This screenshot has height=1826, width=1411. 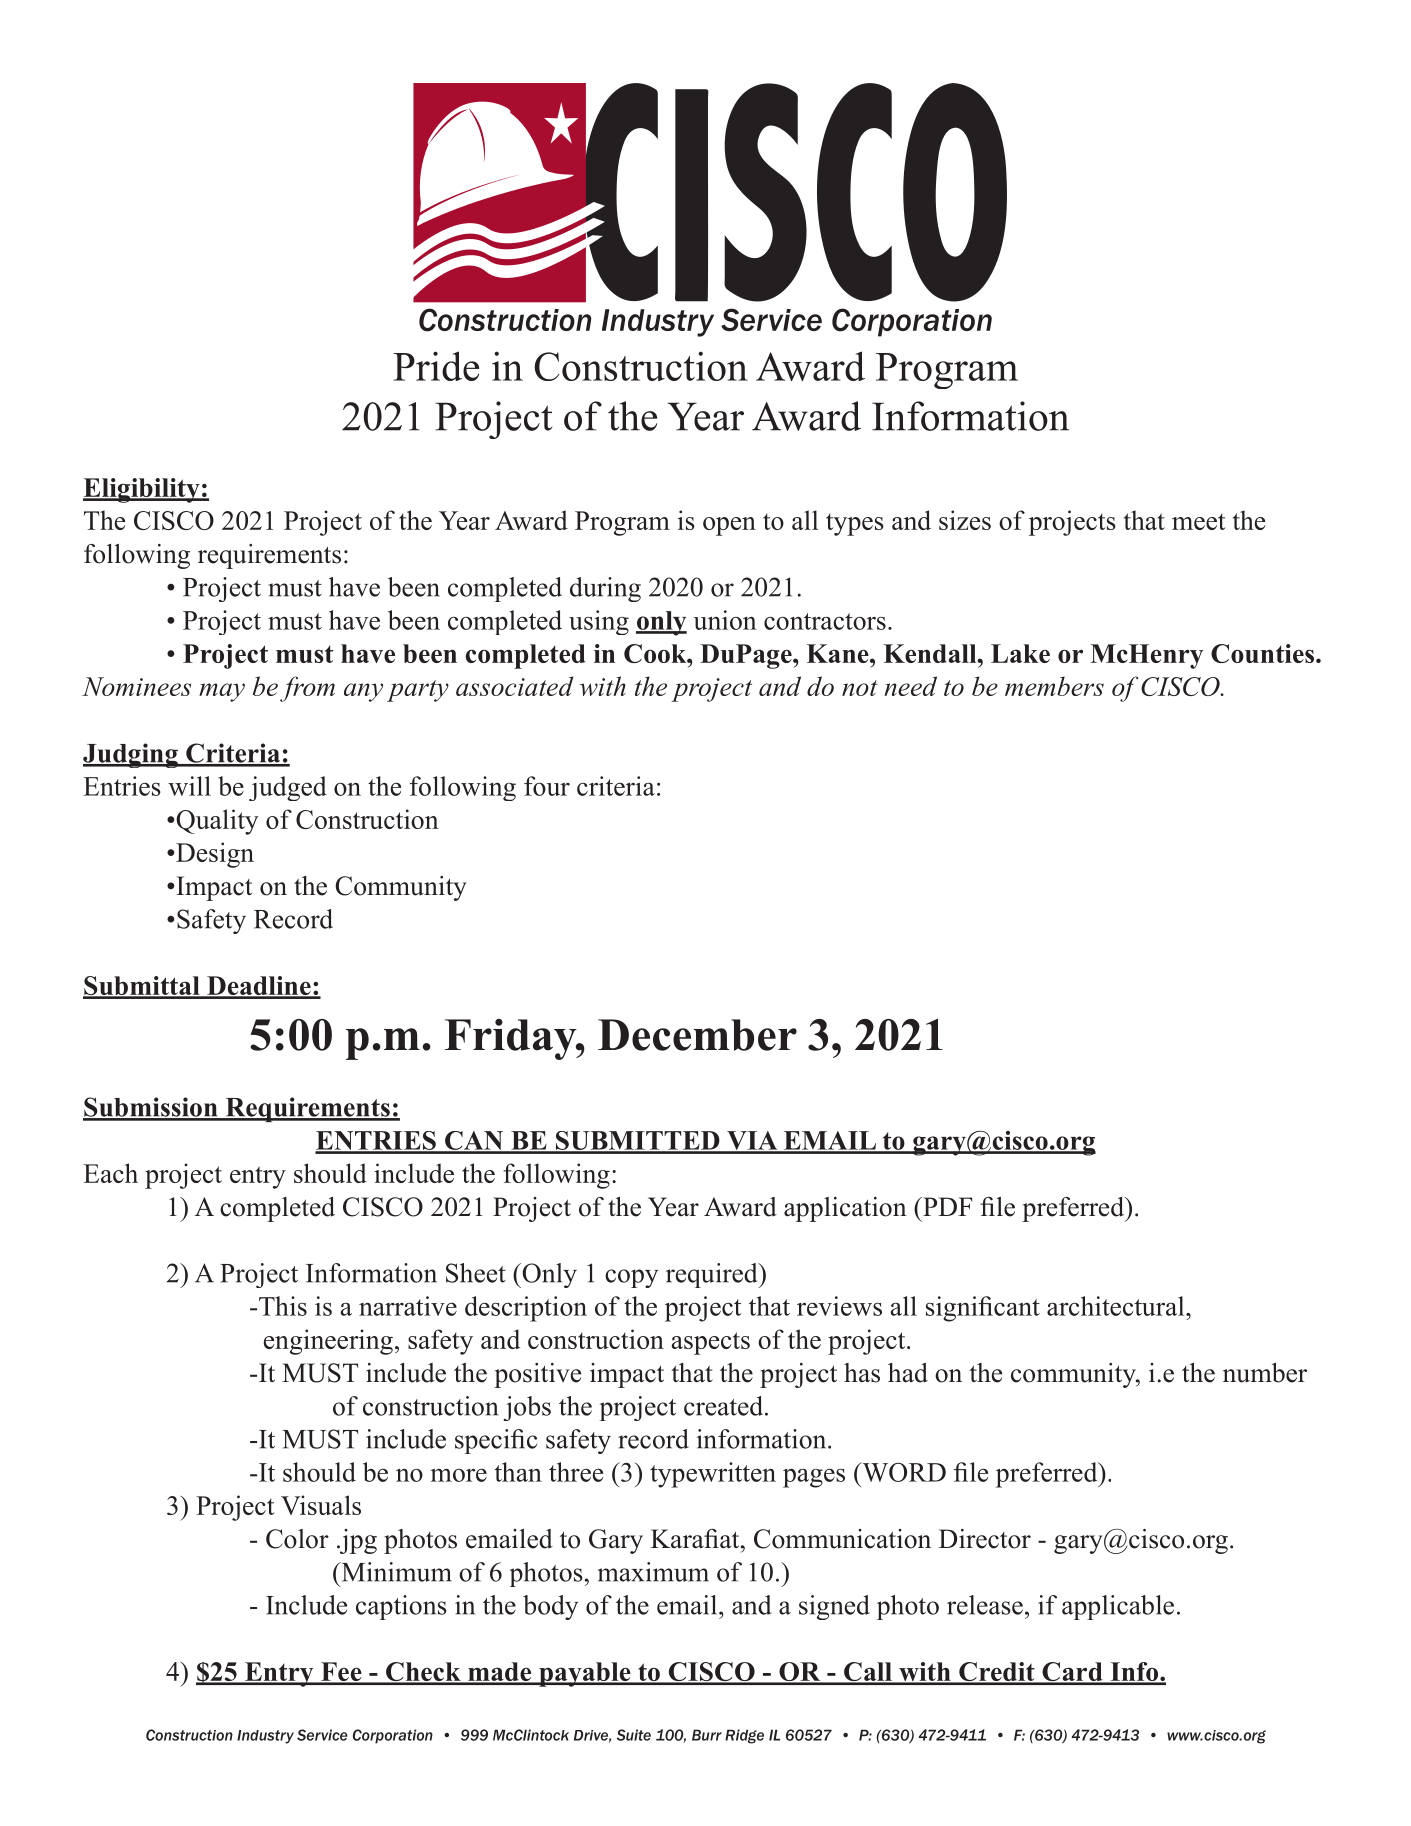 I want to click on meet, so click(x=1198, y=521).
